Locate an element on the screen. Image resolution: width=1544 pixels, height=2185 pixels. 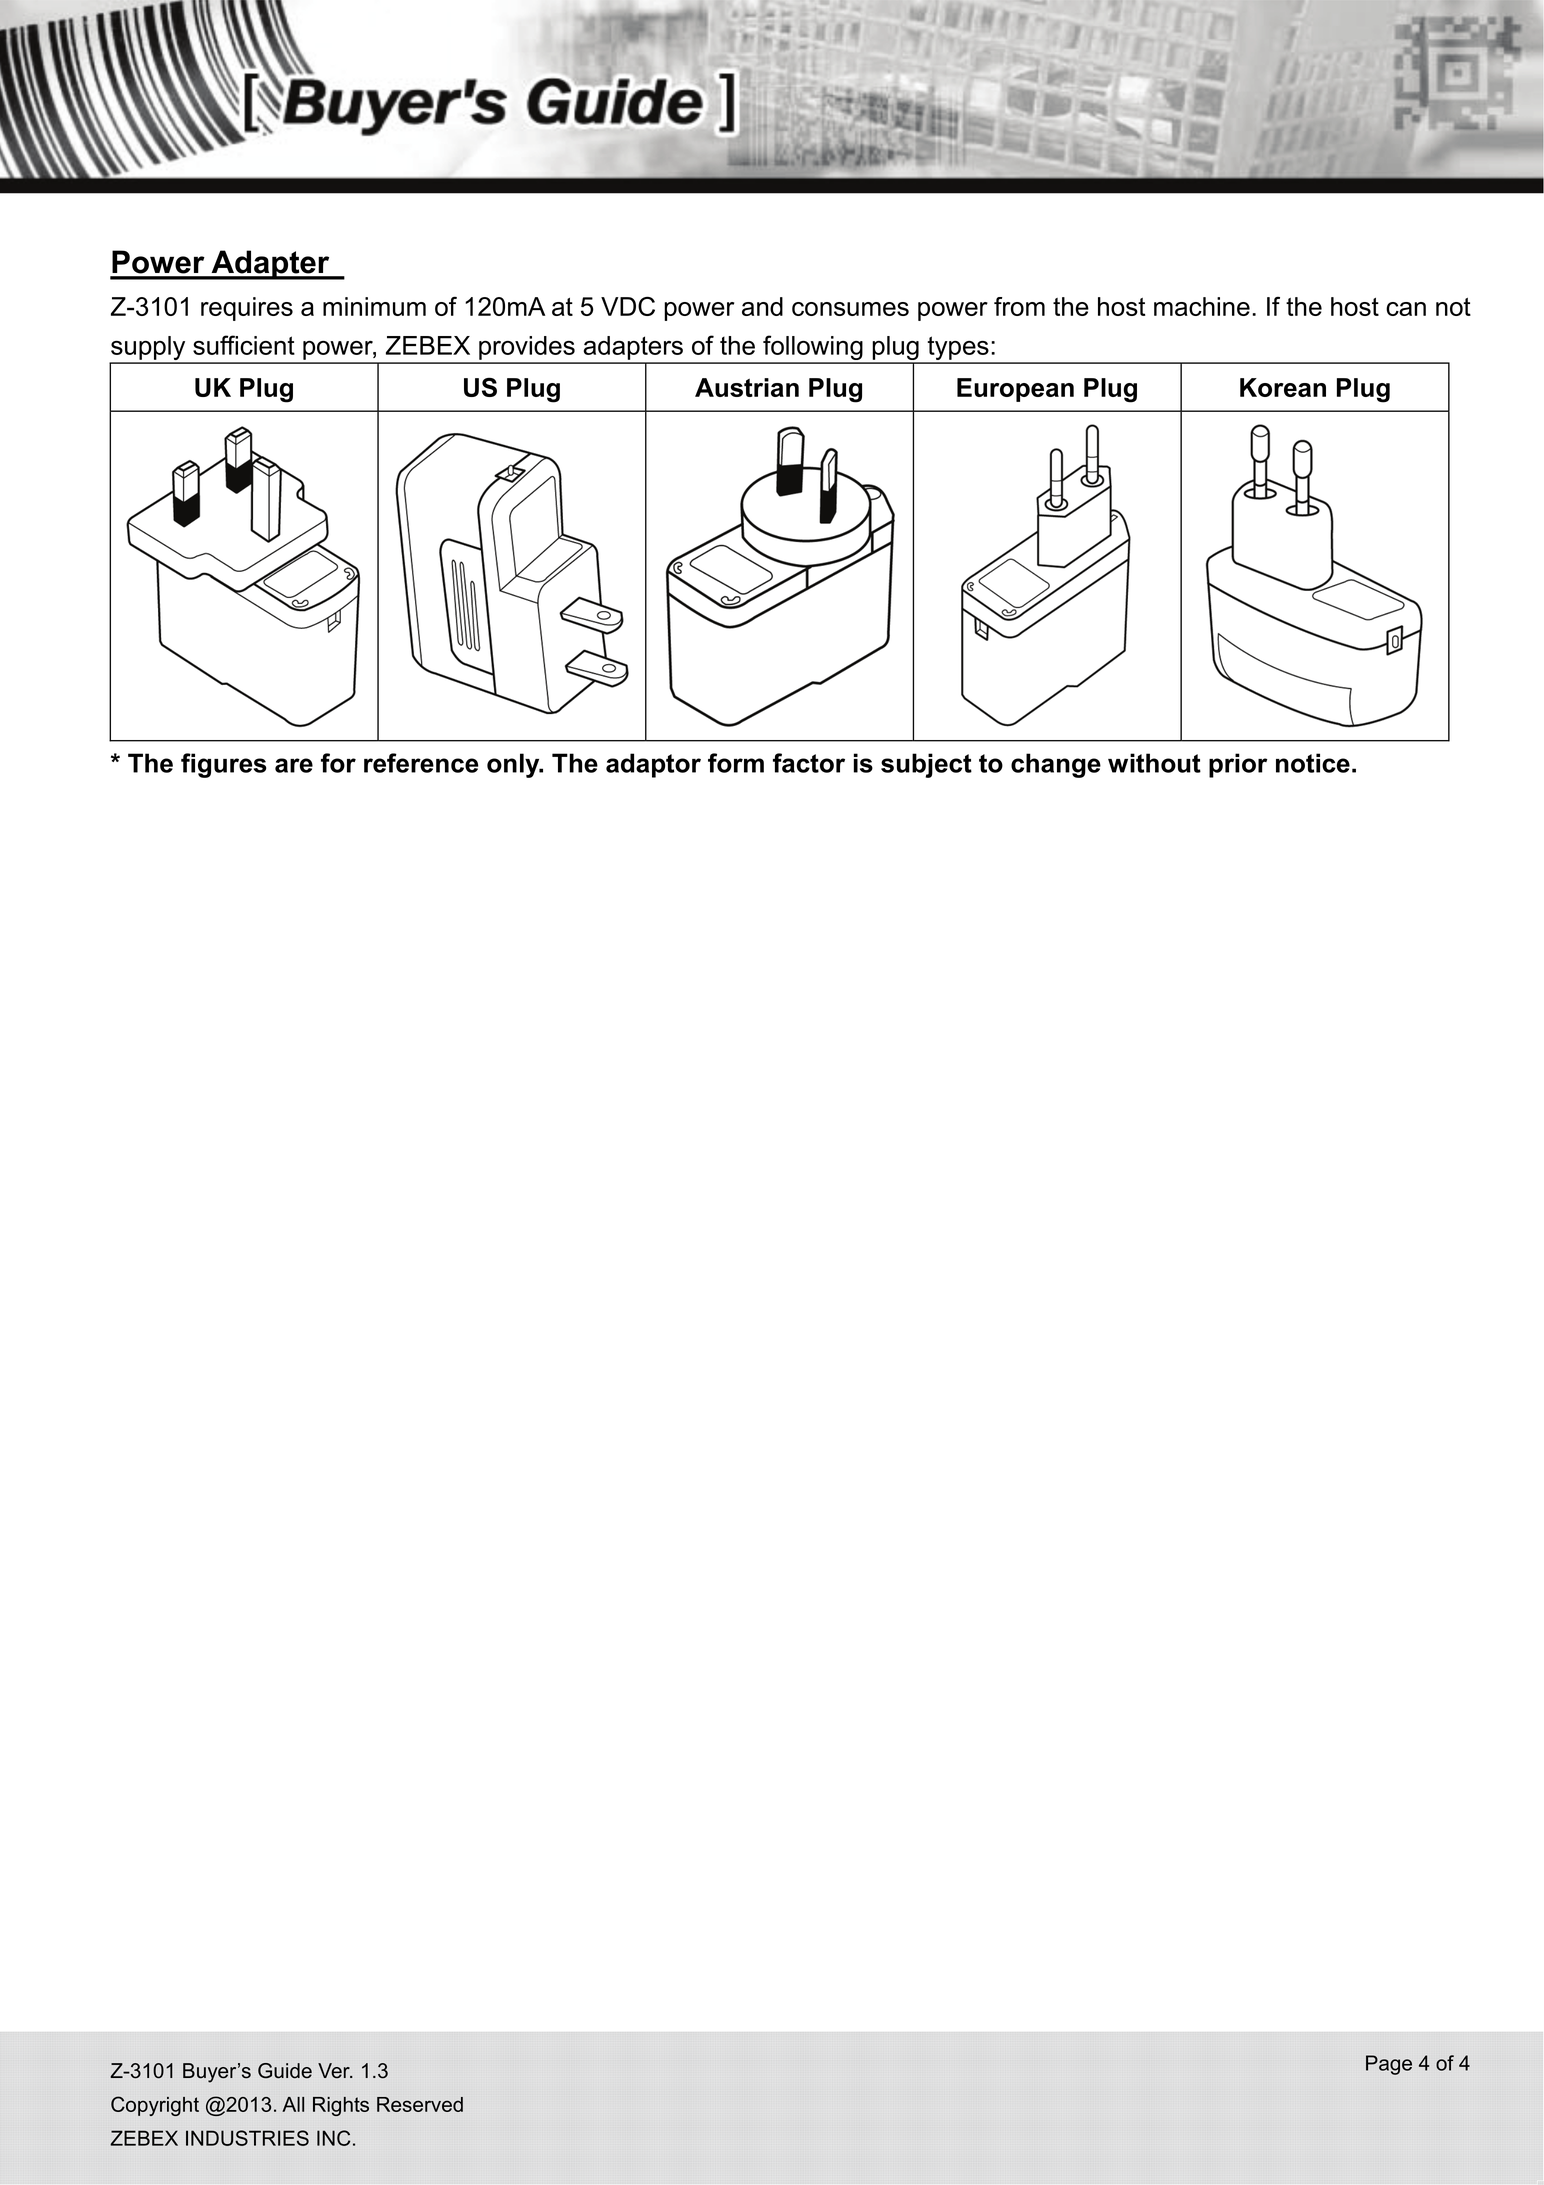
sufficient is located at coordinates (244, 345).
